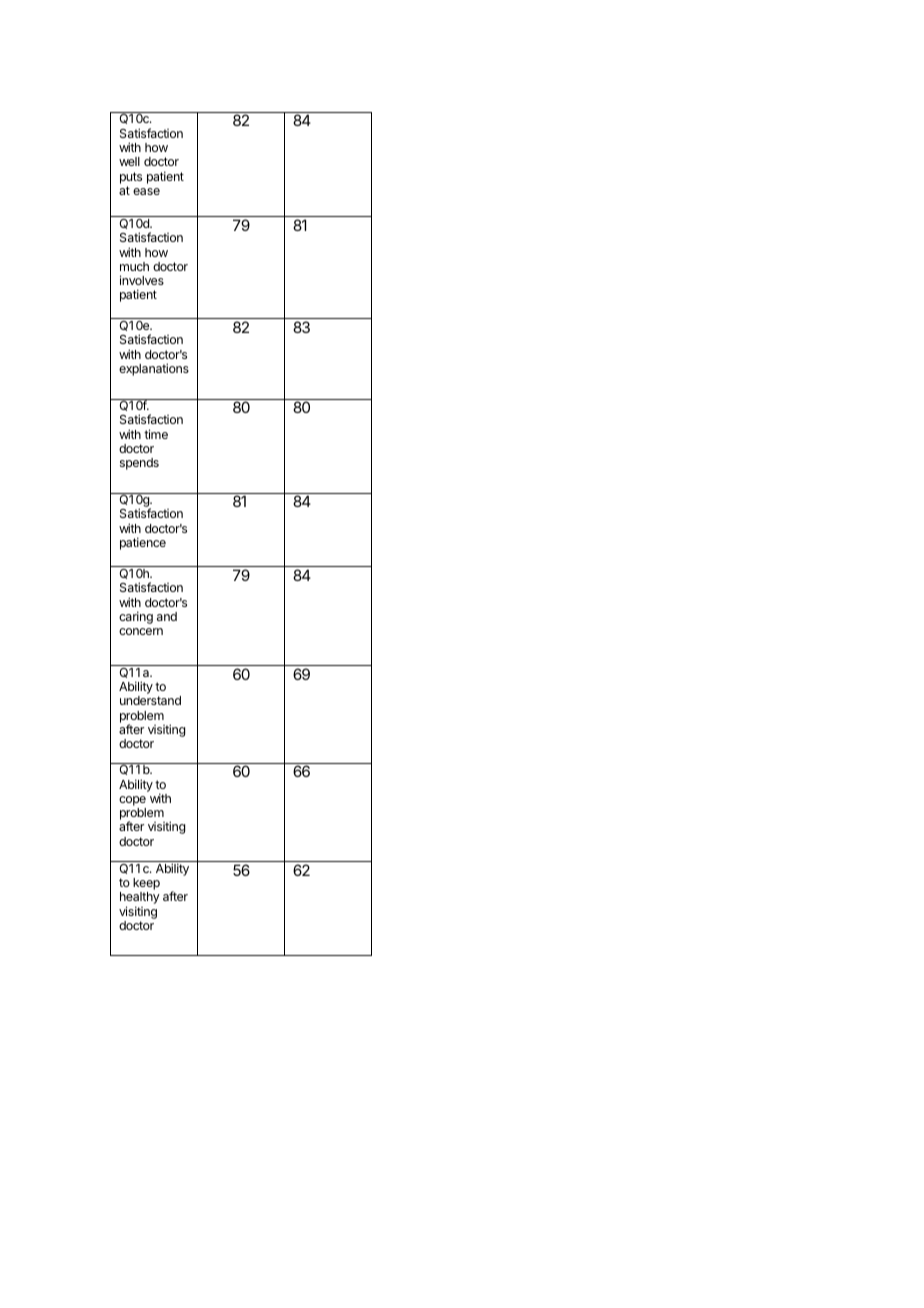 Image resolution: width=924 pixels, height=1308 pixels. Describe the element at coordinates (156, 434) in the screenshot. I see `time` at that location.
